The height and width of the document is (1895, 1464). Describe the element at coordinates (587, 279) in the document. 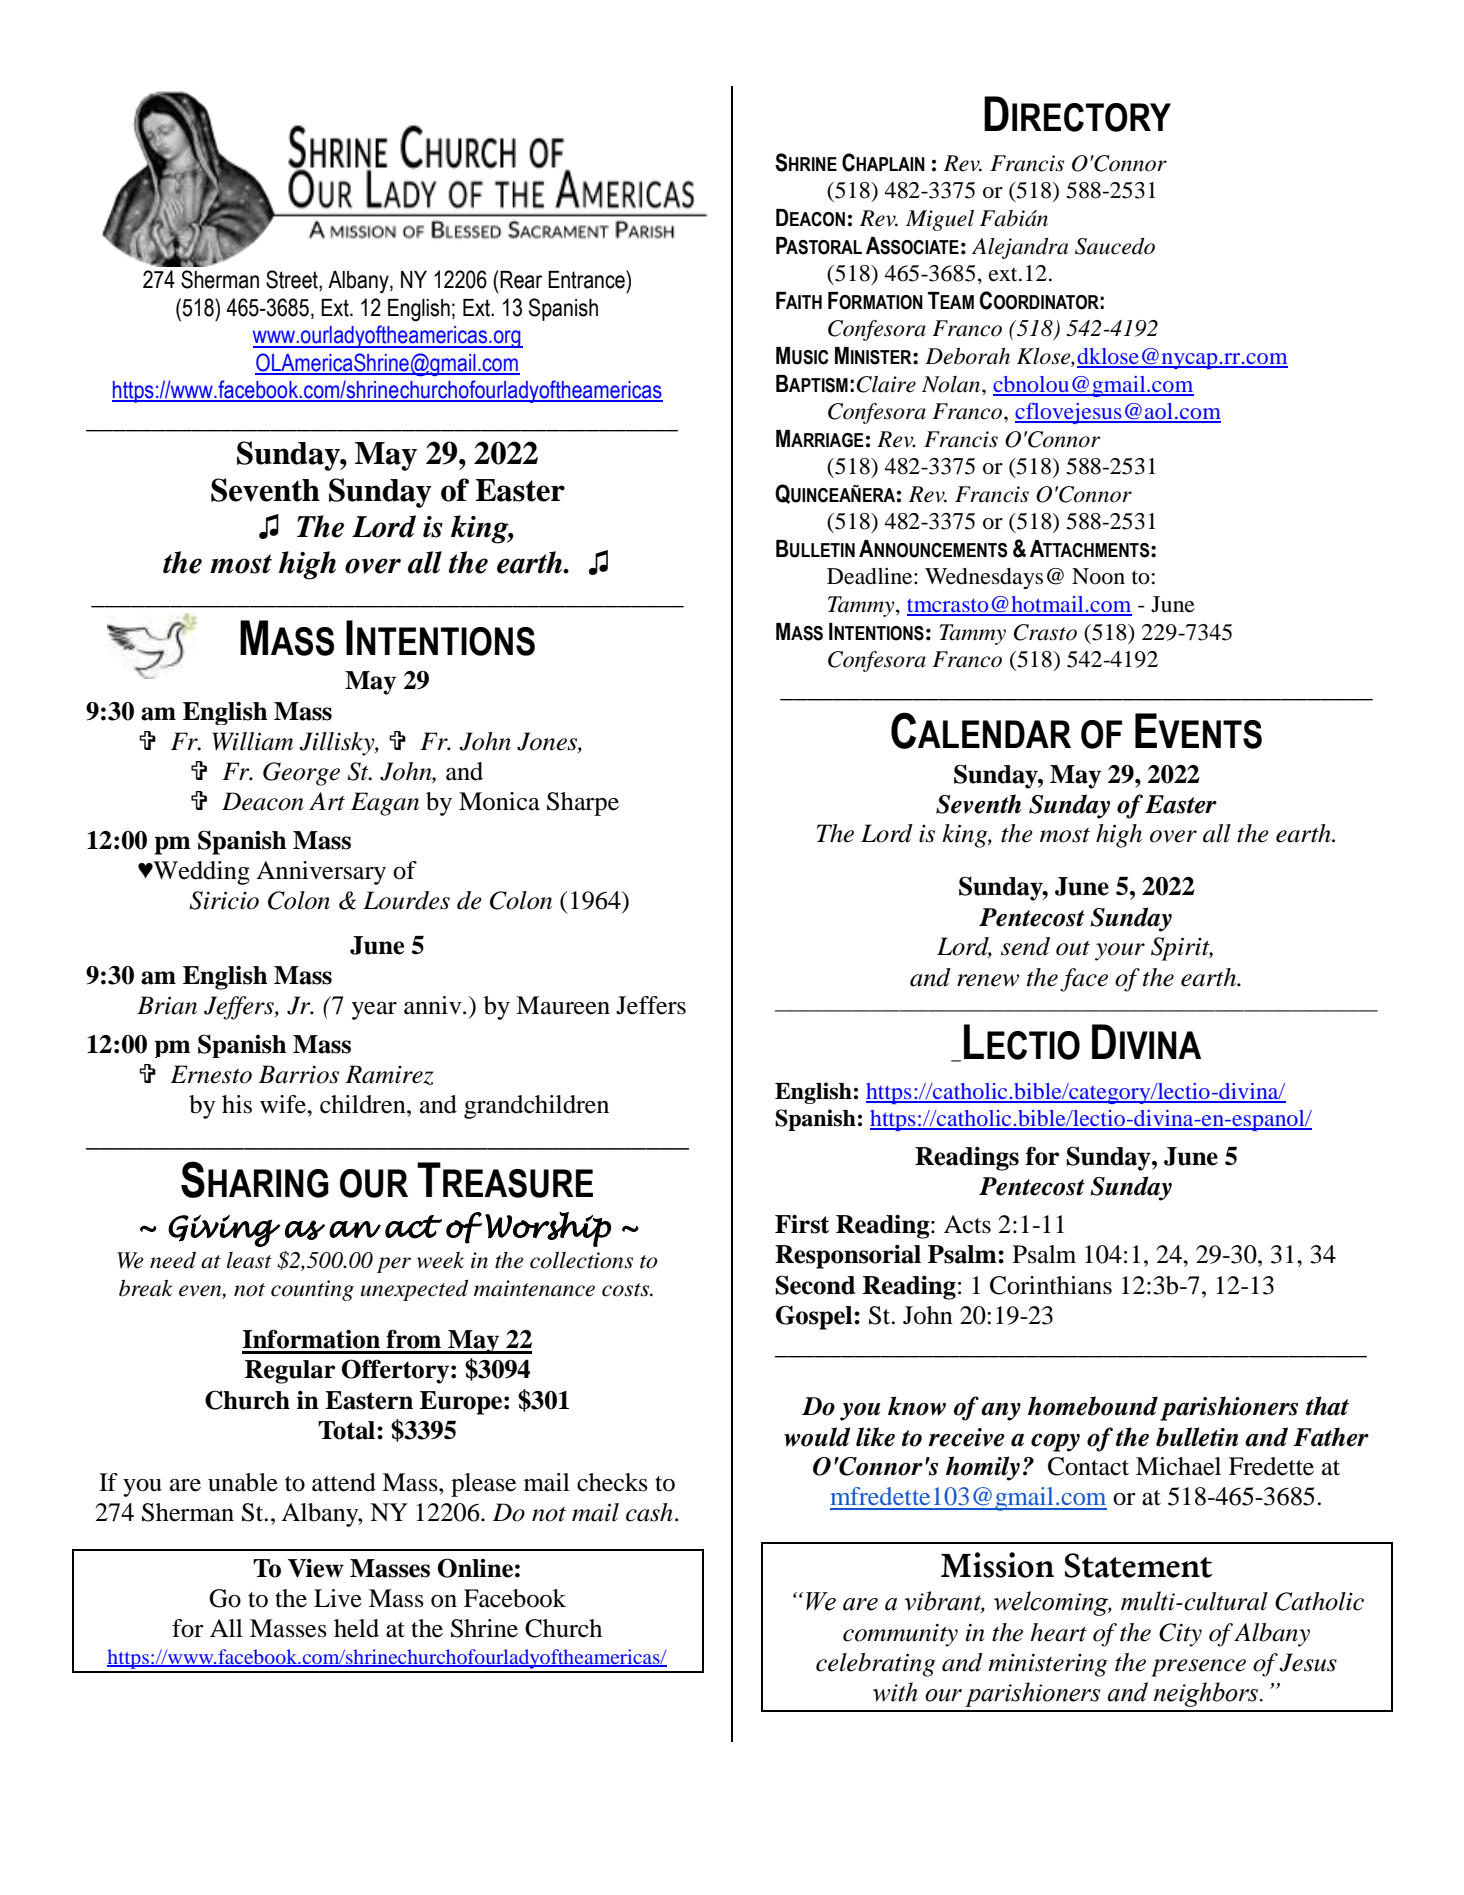

I see `Entrance` at that location.
